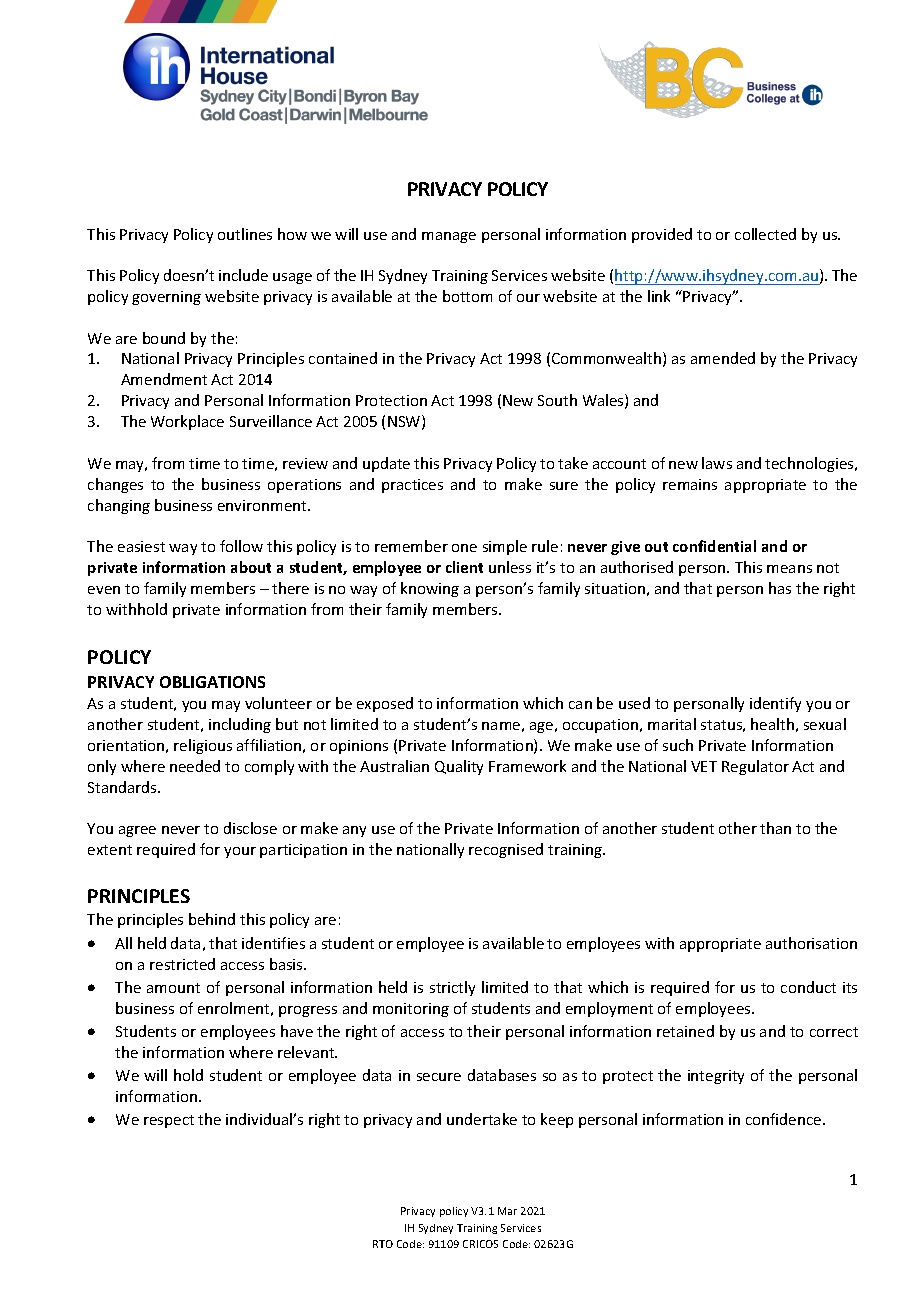  Describe the element at coordinates (169, 1121) in the screenshot. I see `respect` at that location.
